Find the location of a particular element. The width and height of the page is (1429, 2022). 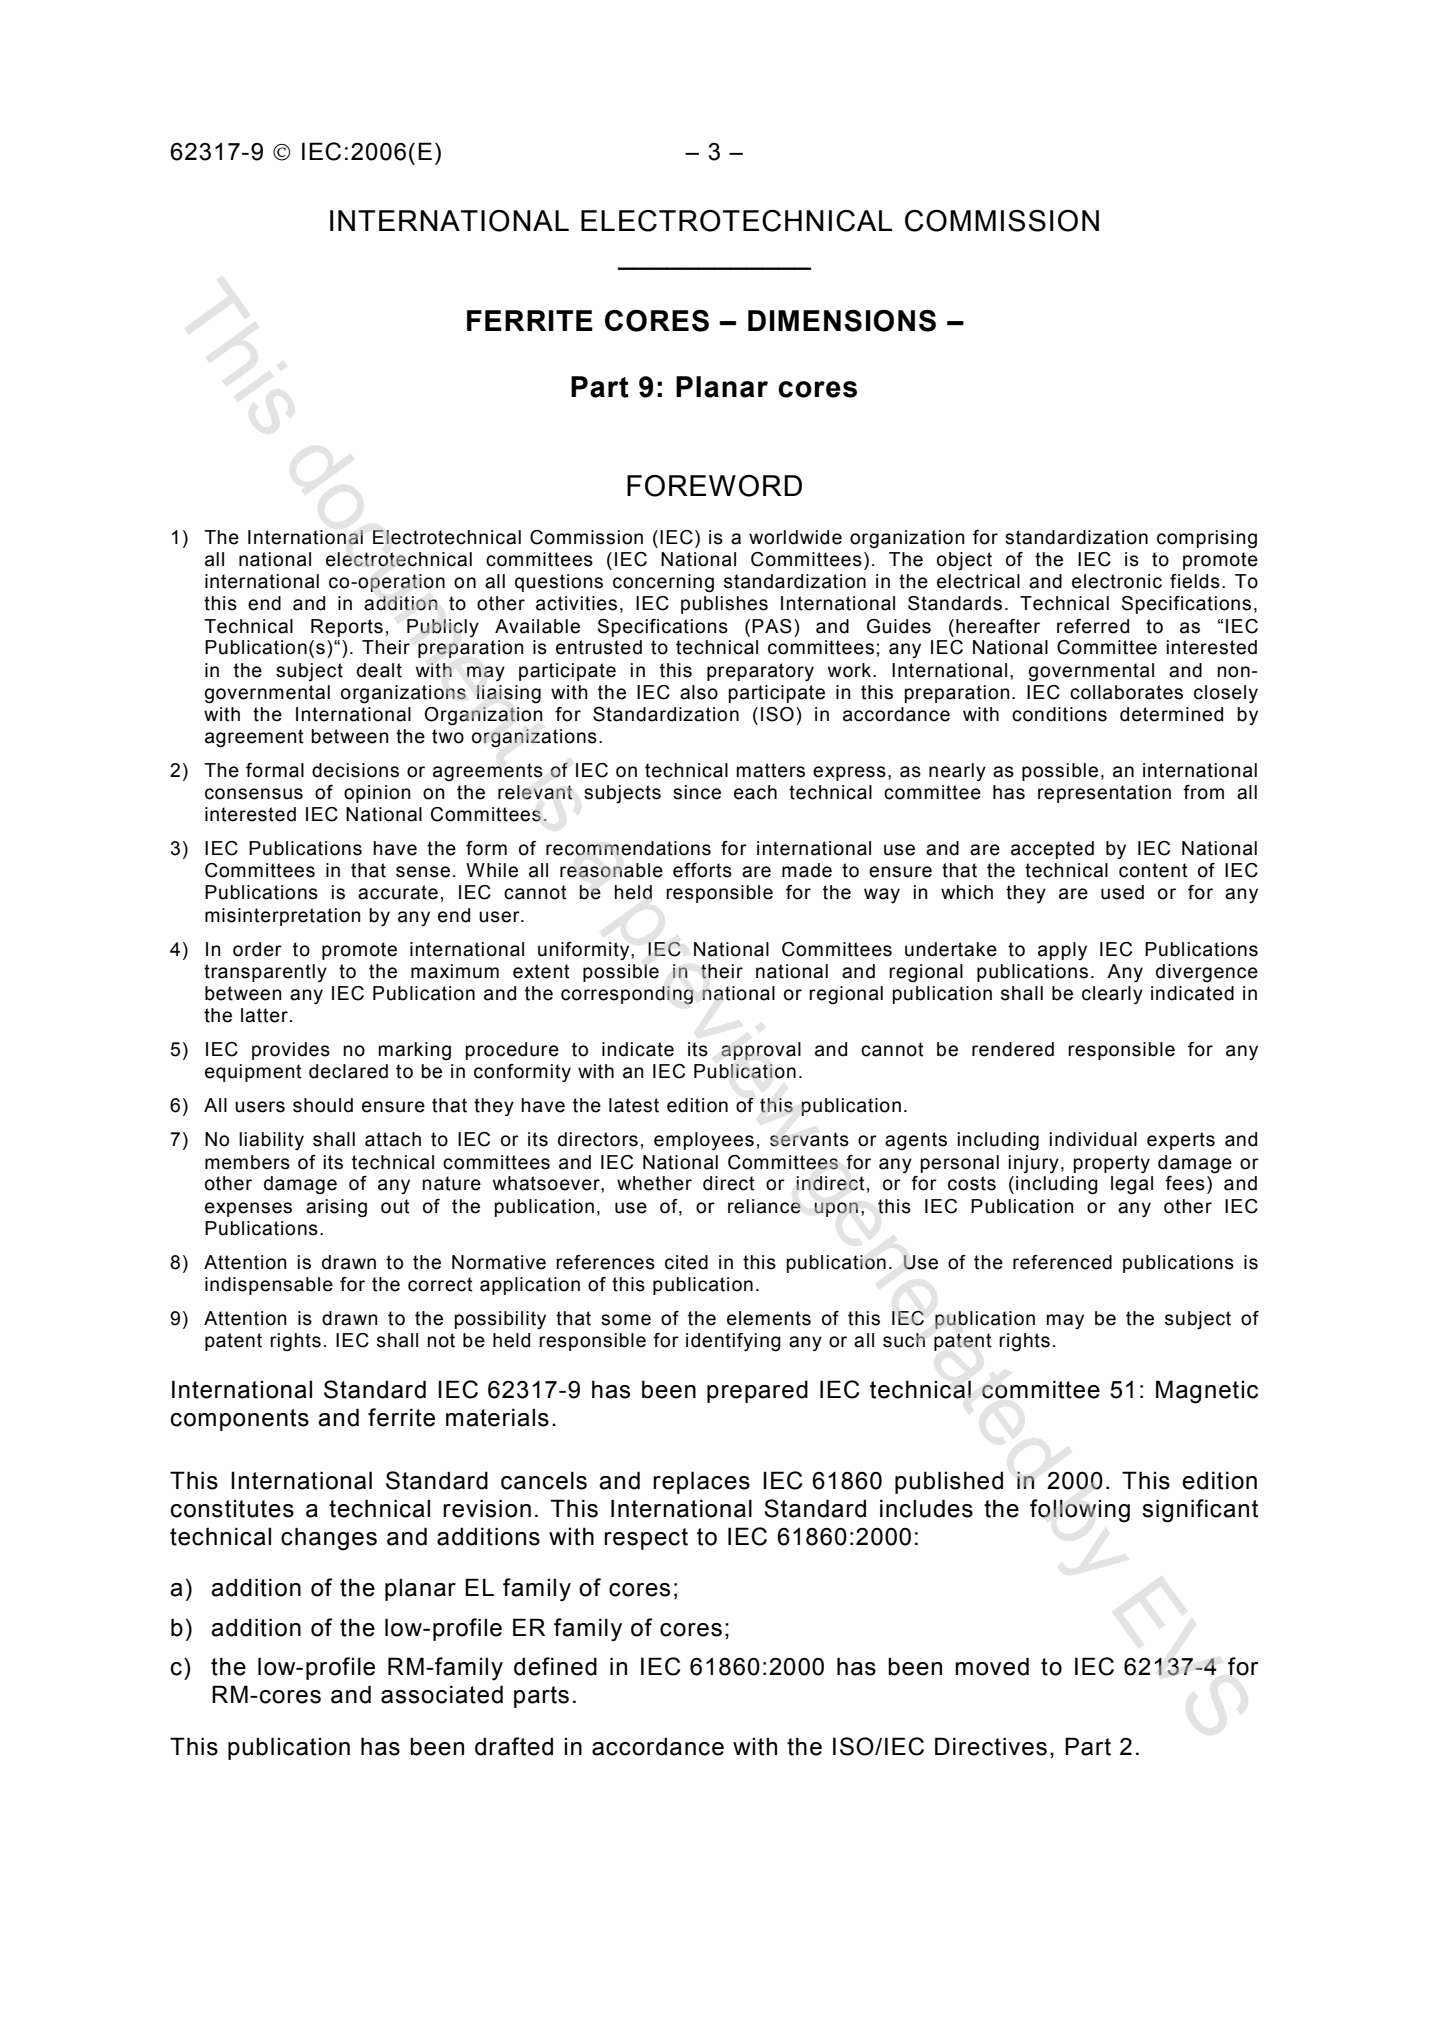

cited is located at coordinates (686, 1262).
